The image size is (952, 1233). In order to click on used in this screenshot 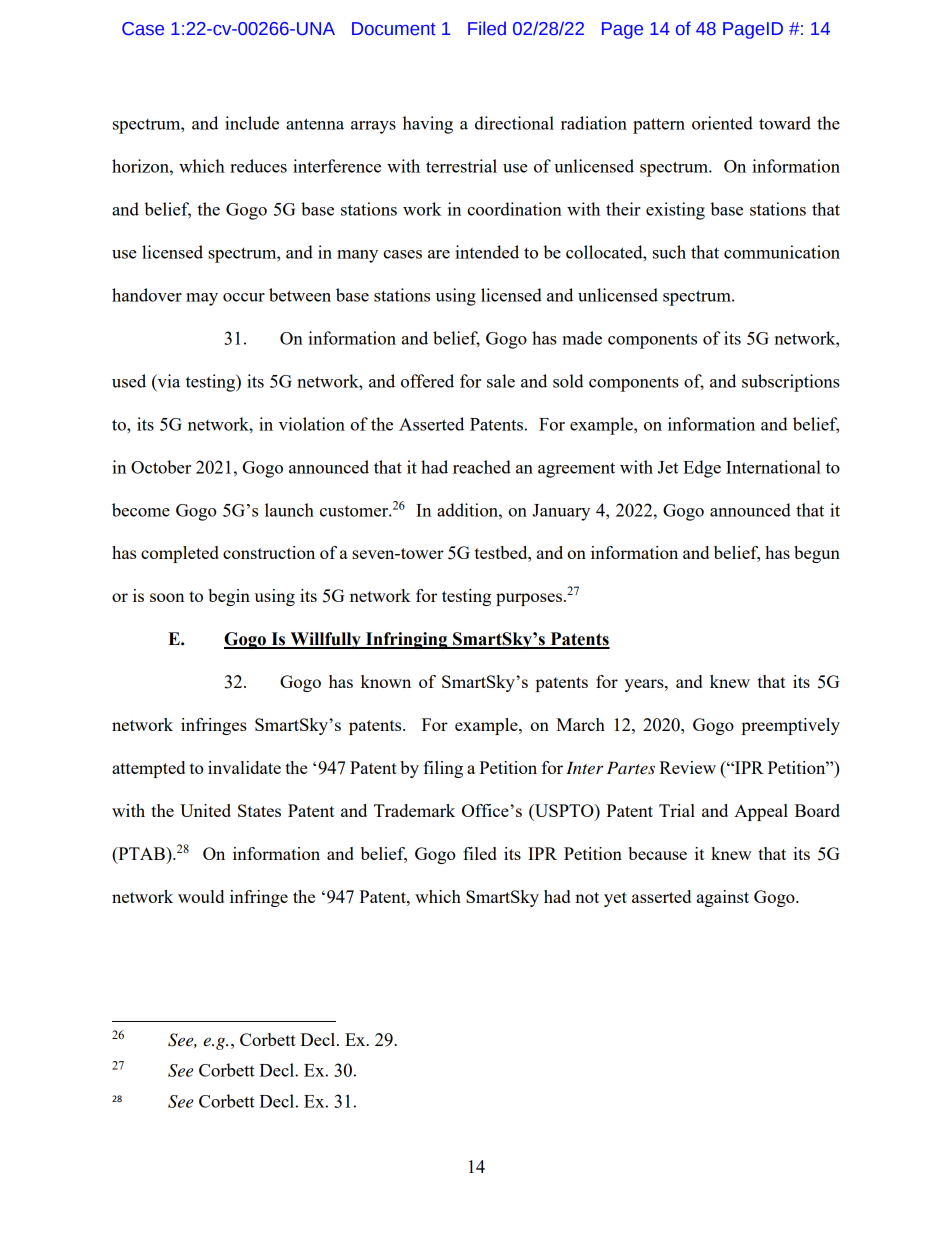, I will do `click(129, 381)`.
